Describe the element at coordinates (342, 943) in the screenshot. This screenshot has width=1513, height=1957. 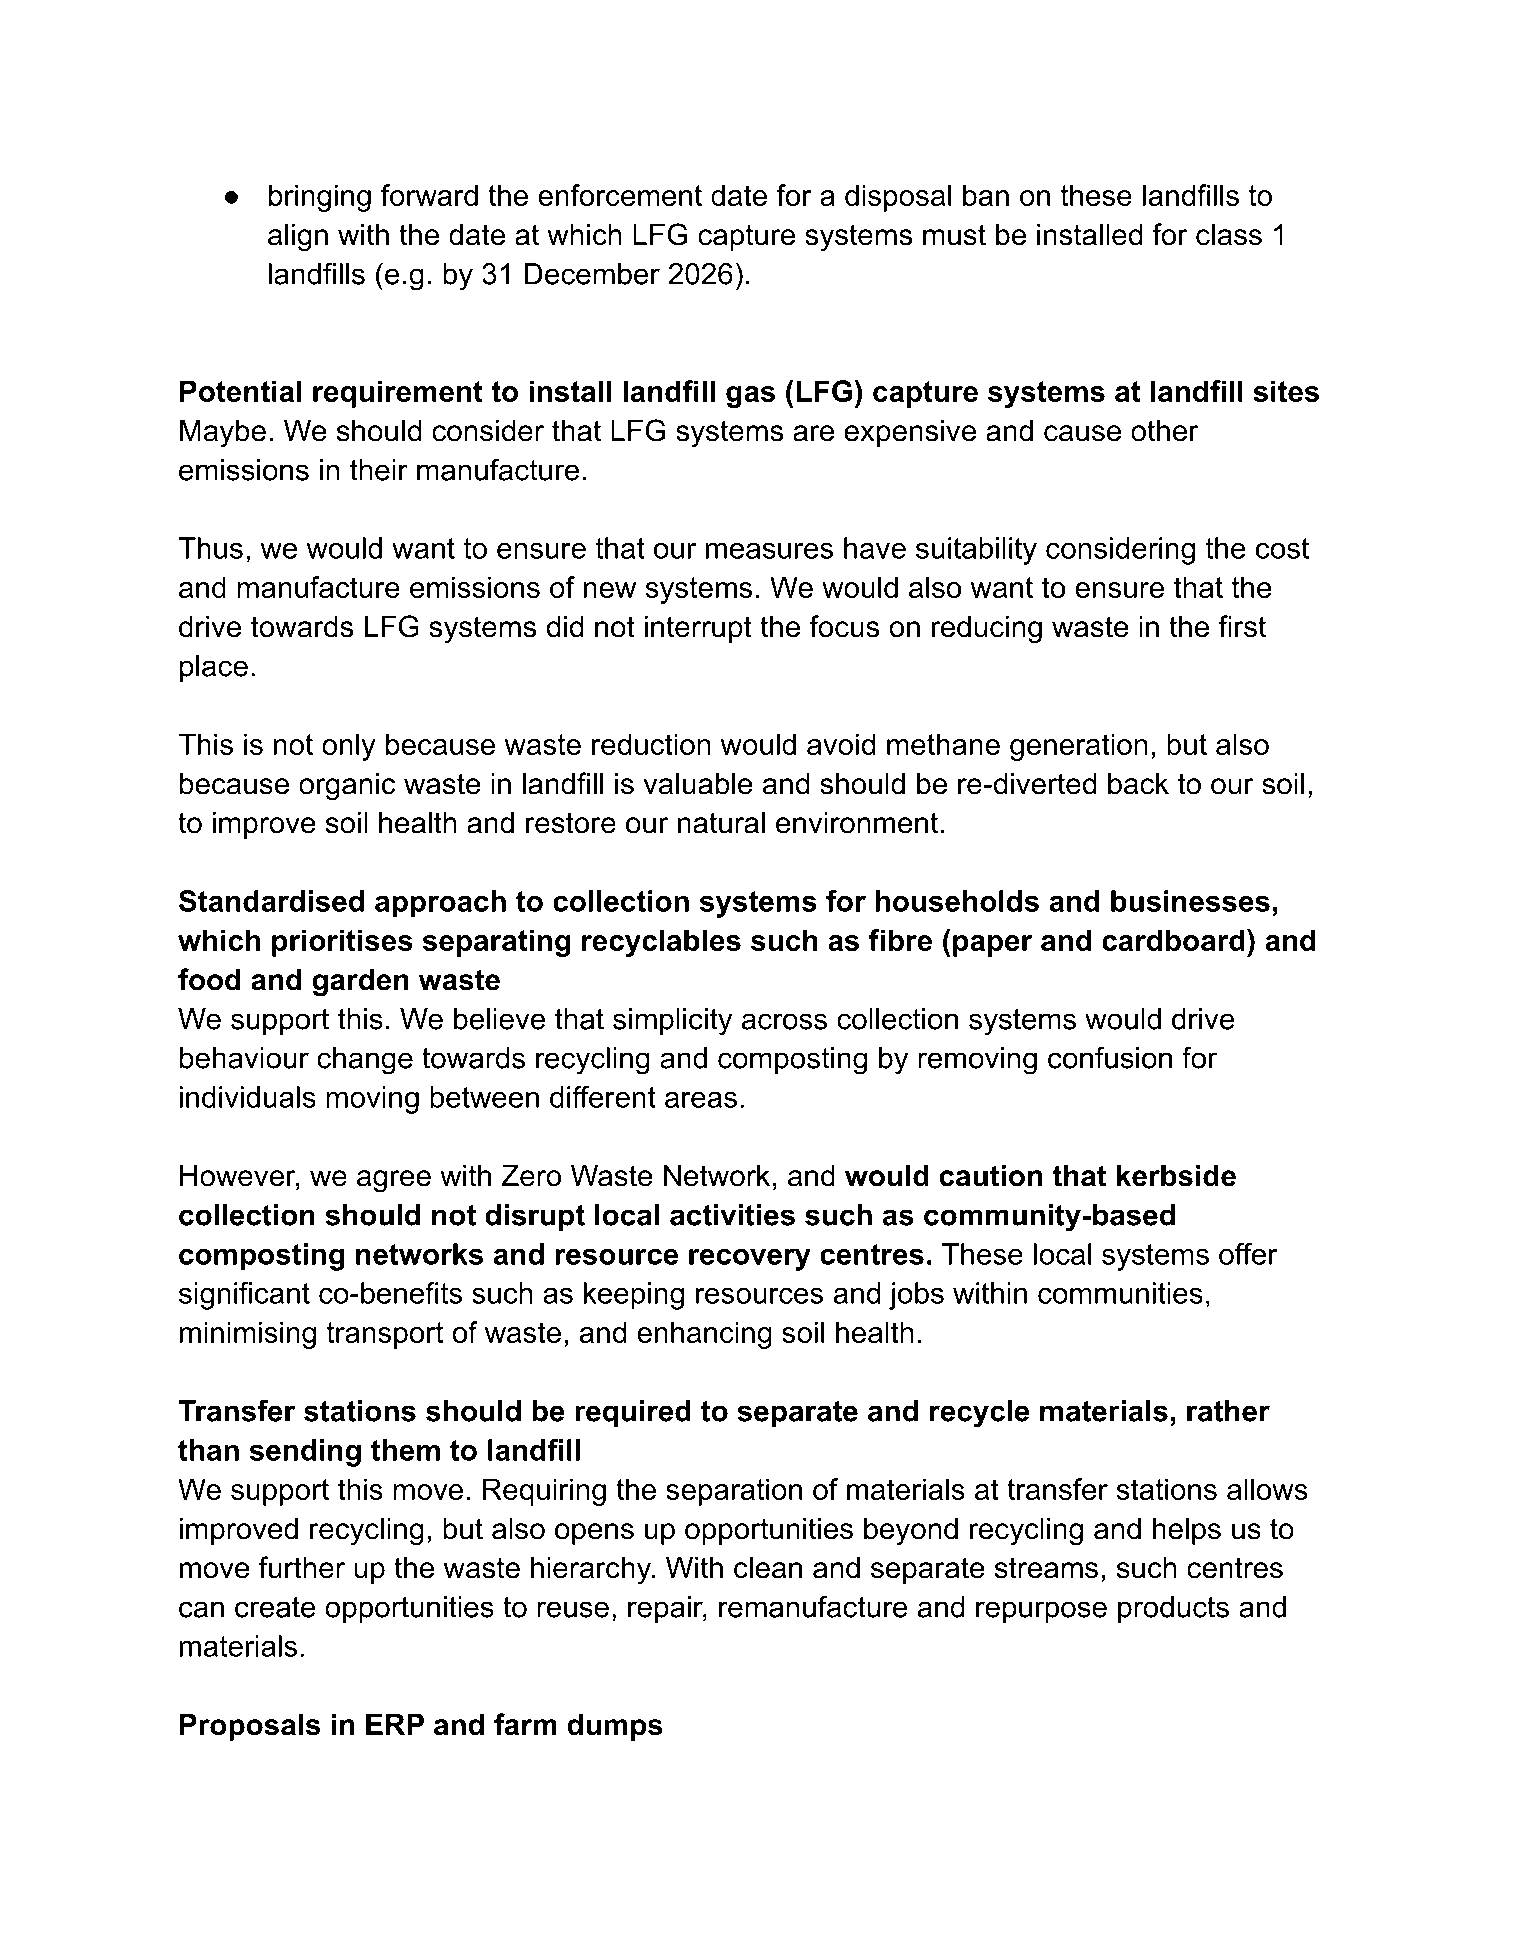
I see `prioritises` at that location.
